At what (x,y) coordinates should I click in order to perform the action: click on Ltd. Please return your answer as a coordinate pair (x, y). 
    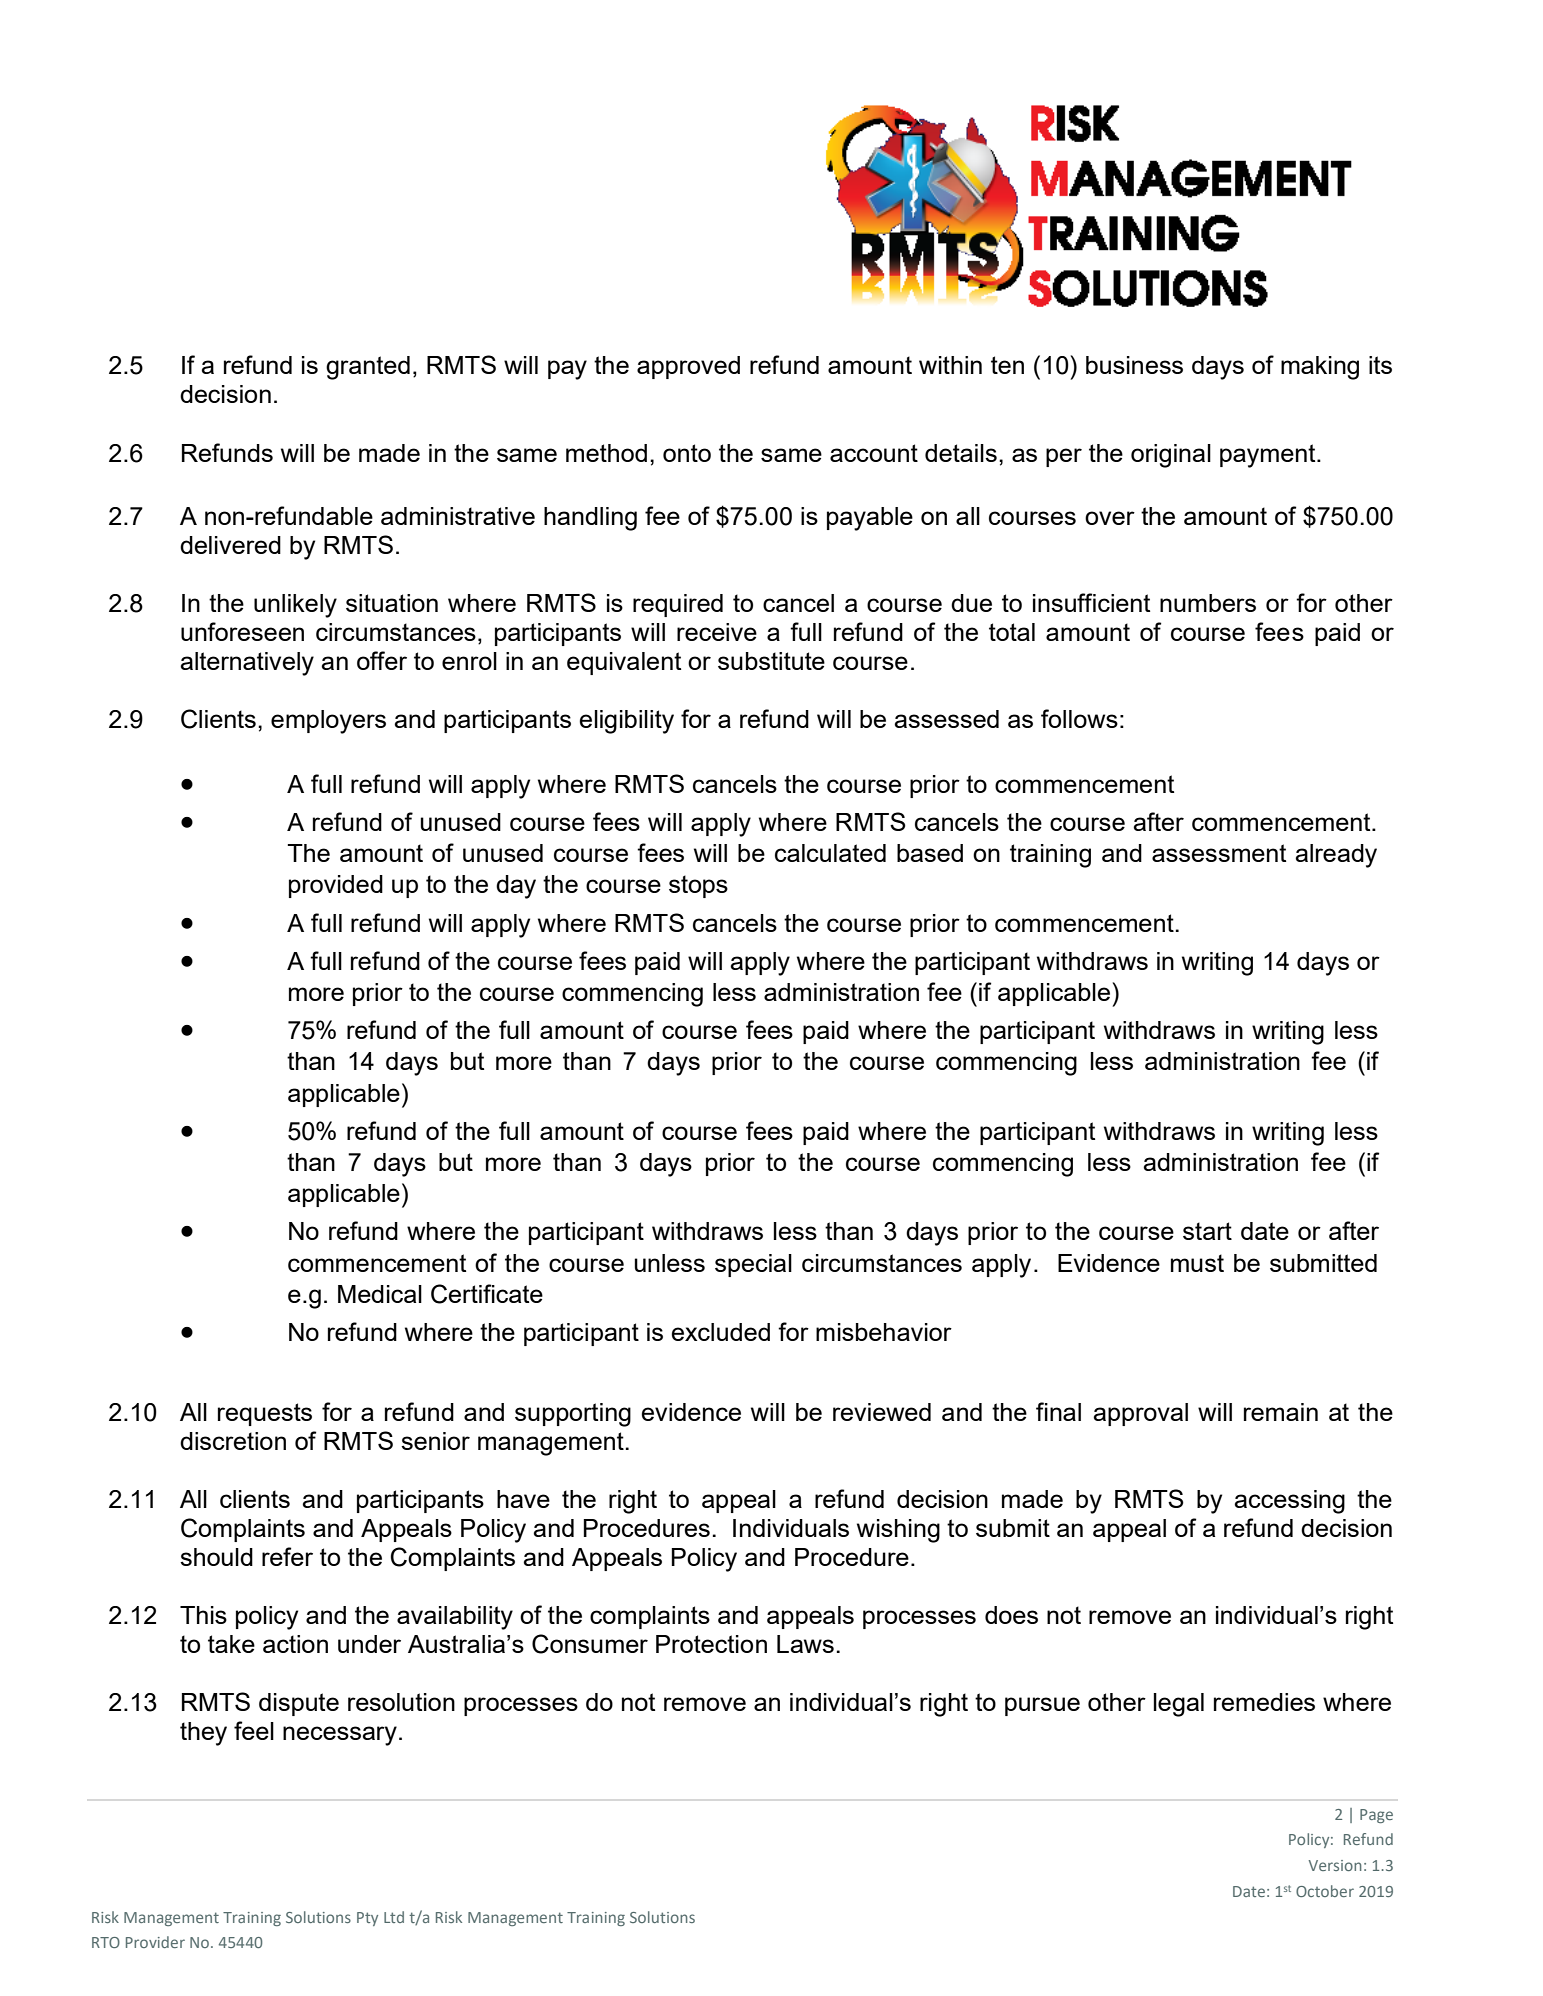
    Looking at the image, I should click on (394, 1917).
